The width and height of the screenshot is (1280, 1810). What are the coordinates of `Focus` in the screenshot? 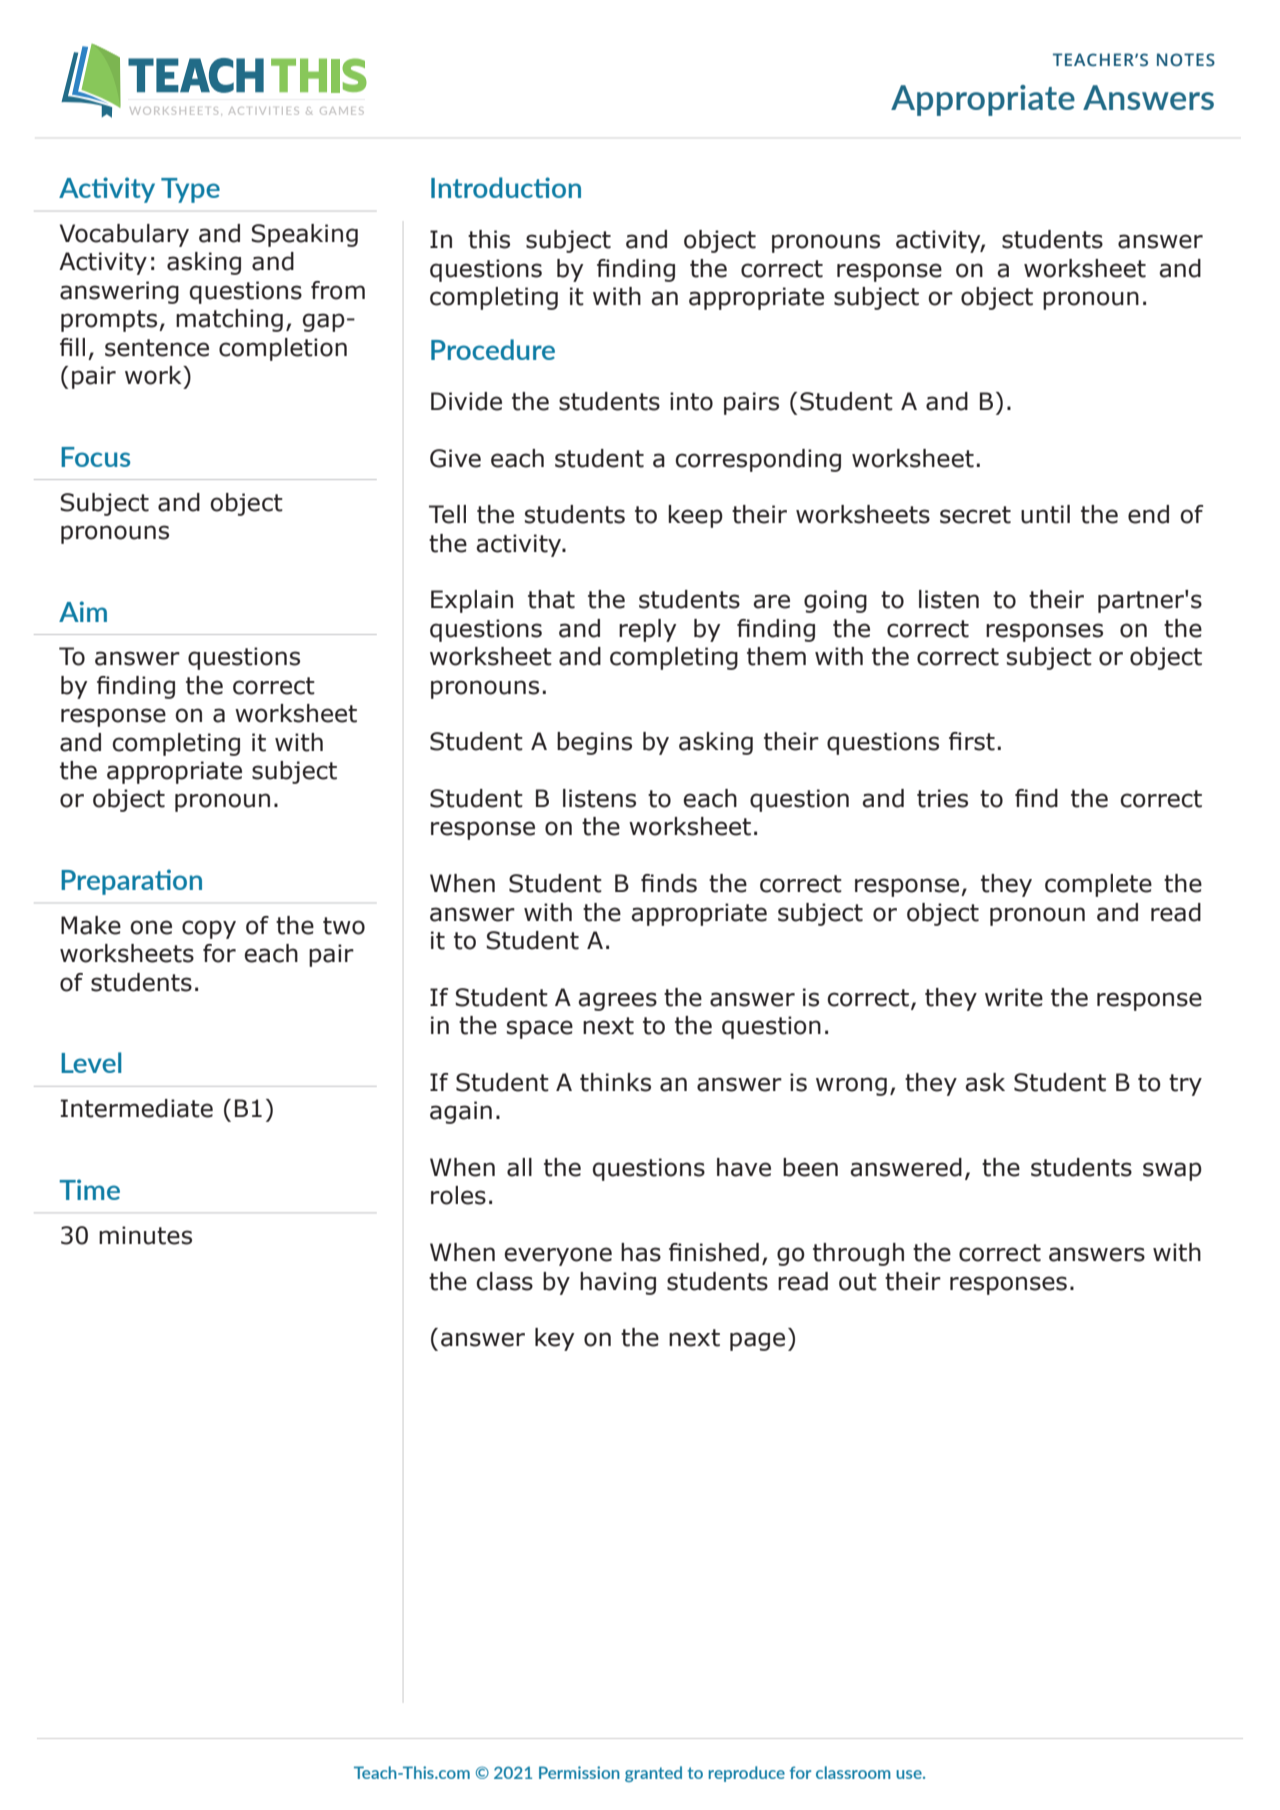 It's located at (95, 457).
